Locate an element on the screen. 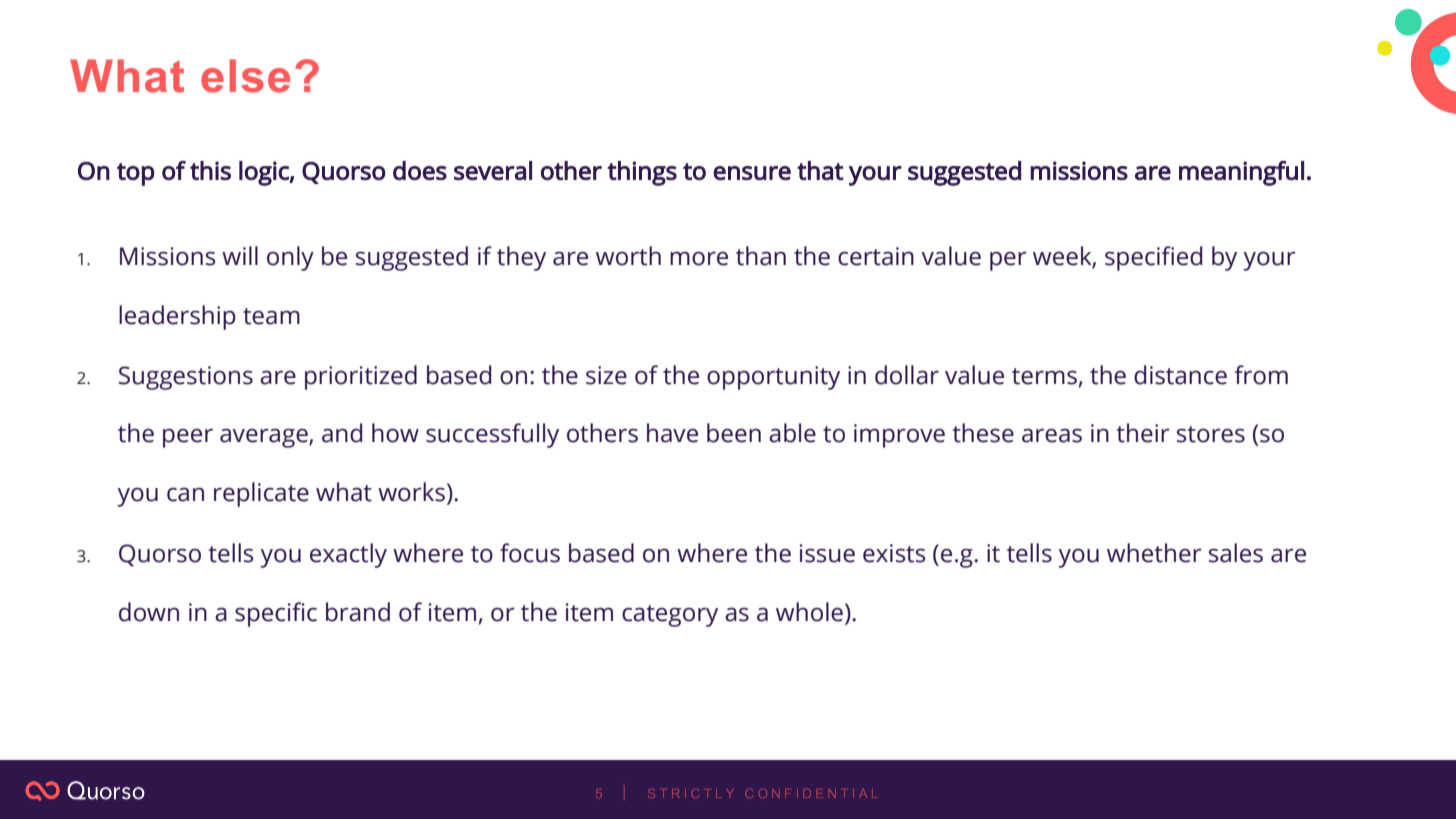 Image resolution: width=1456 pixels, height=819 pixels. only is located at coordinates (290, 258).
